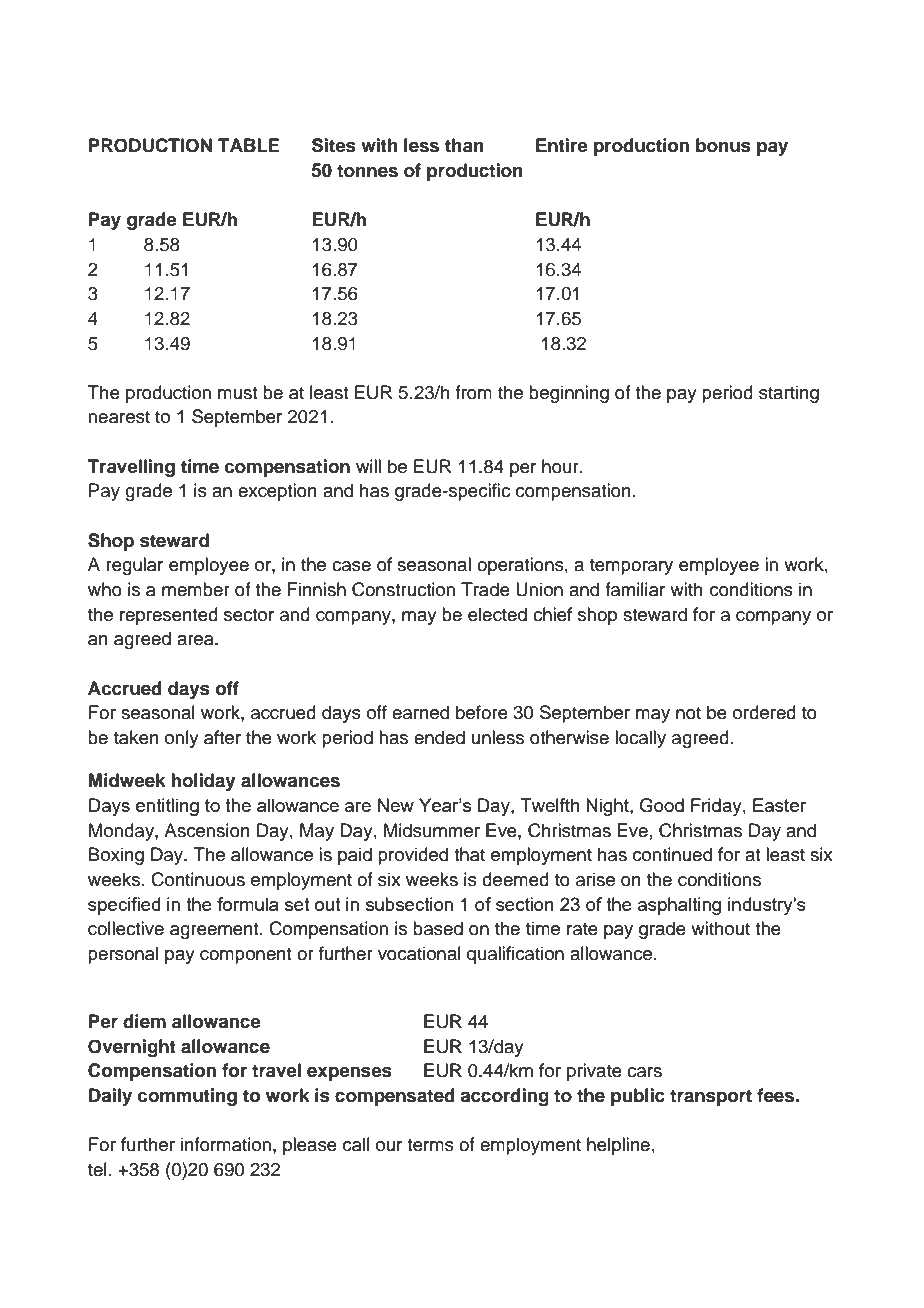 The width and height of the screenshot is (924, 1308). I want to click on bonus, so click(723, 145).
